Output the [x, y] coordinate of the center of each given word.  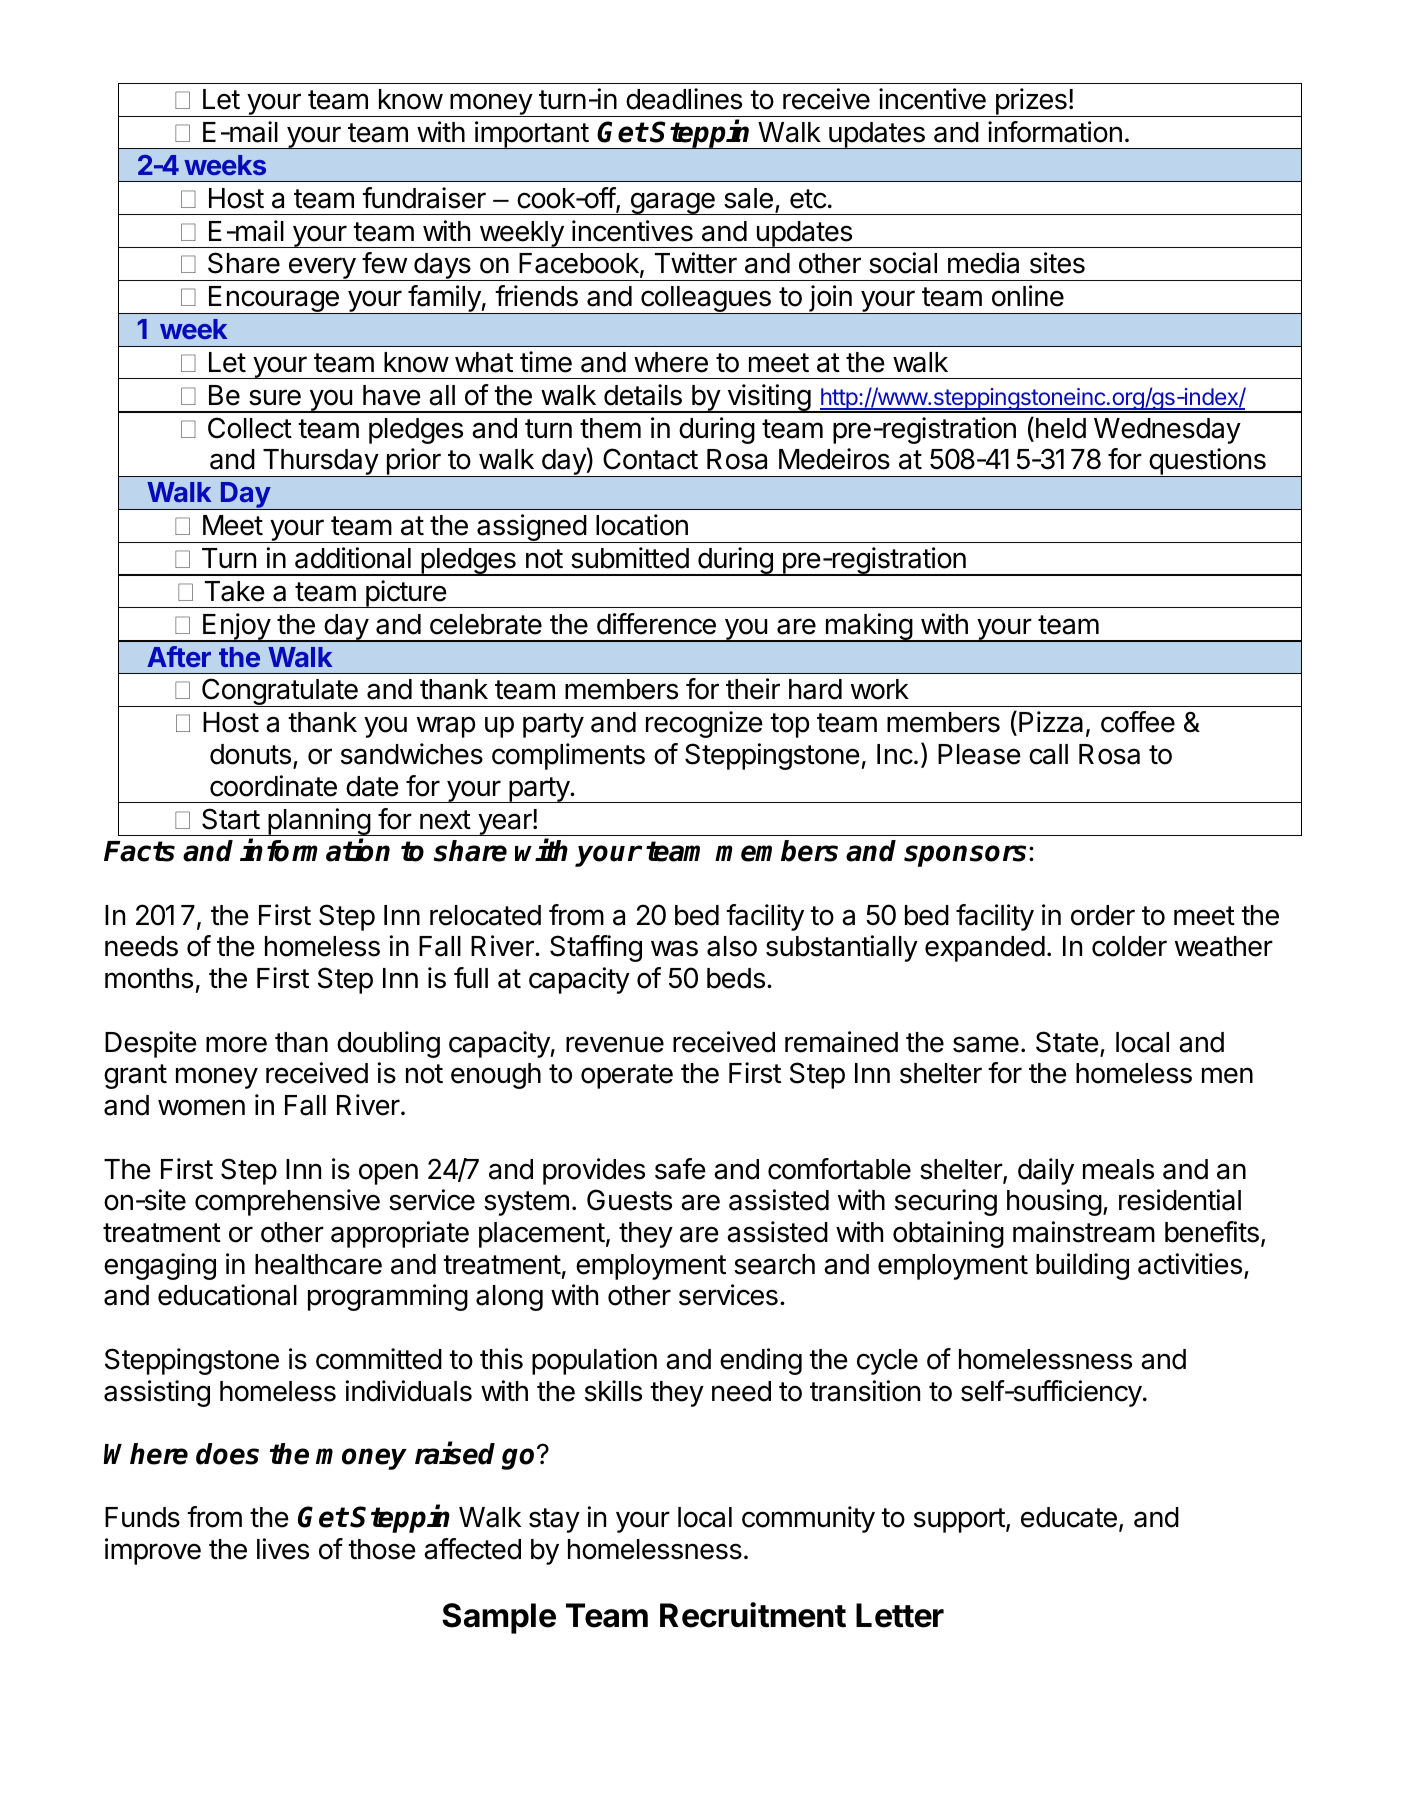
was [674, 948]
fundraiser [424, 198]
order [1103, 915]
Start [231, 819]
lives [283, 1549]
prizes [1031, 102]
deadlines [684, 99]
